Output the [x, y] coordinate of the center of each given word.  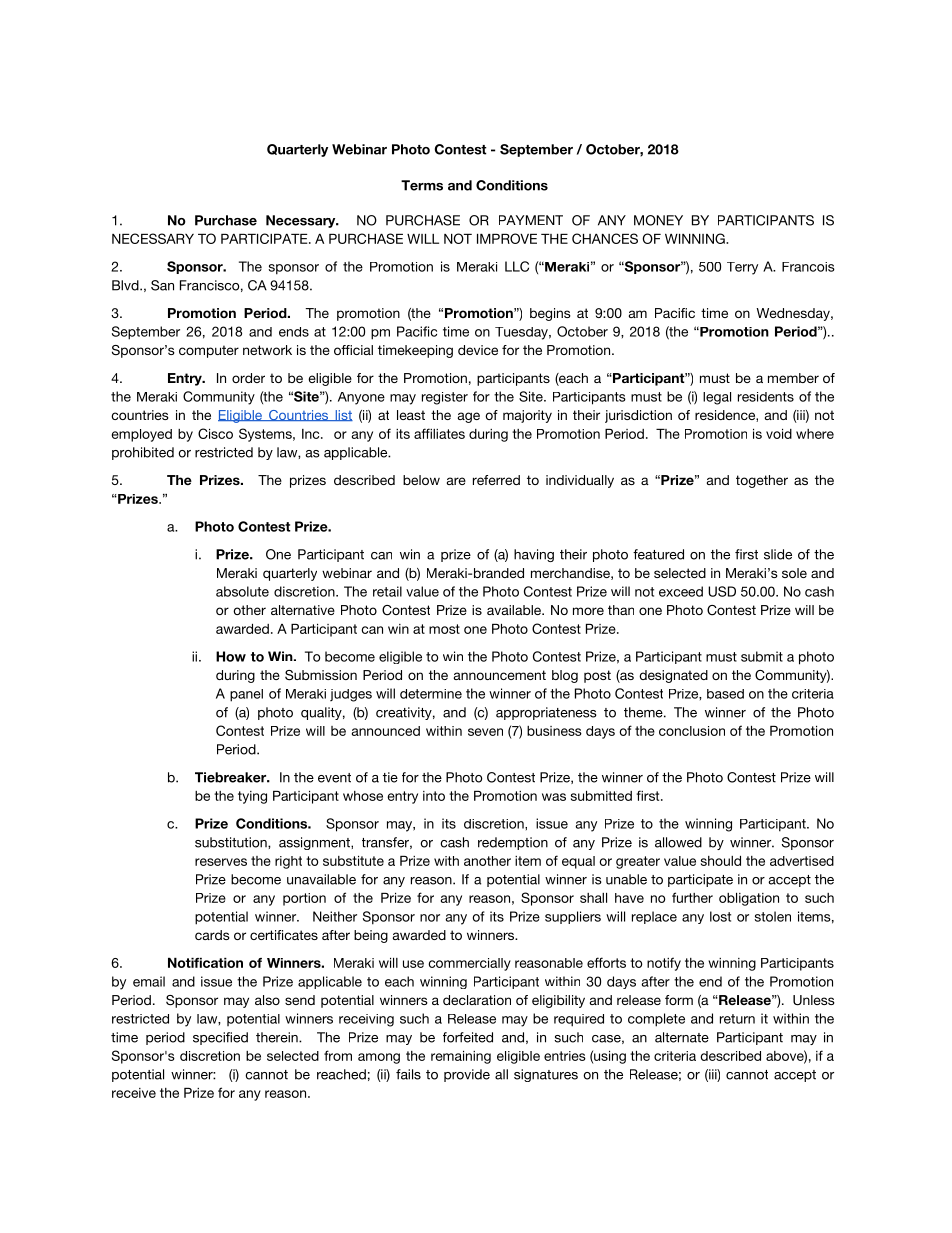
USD [722, 591]
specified [220, 1038]
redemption [513, 843]
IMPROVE [507, 238]
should [721, 861]
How [231, 656]
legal [717, 398]
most [444, 629]
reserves [221, 862]
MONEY [658, 220]
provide [467, 1075]
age [469, 417]
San [162, 285]
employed [141, 435]
